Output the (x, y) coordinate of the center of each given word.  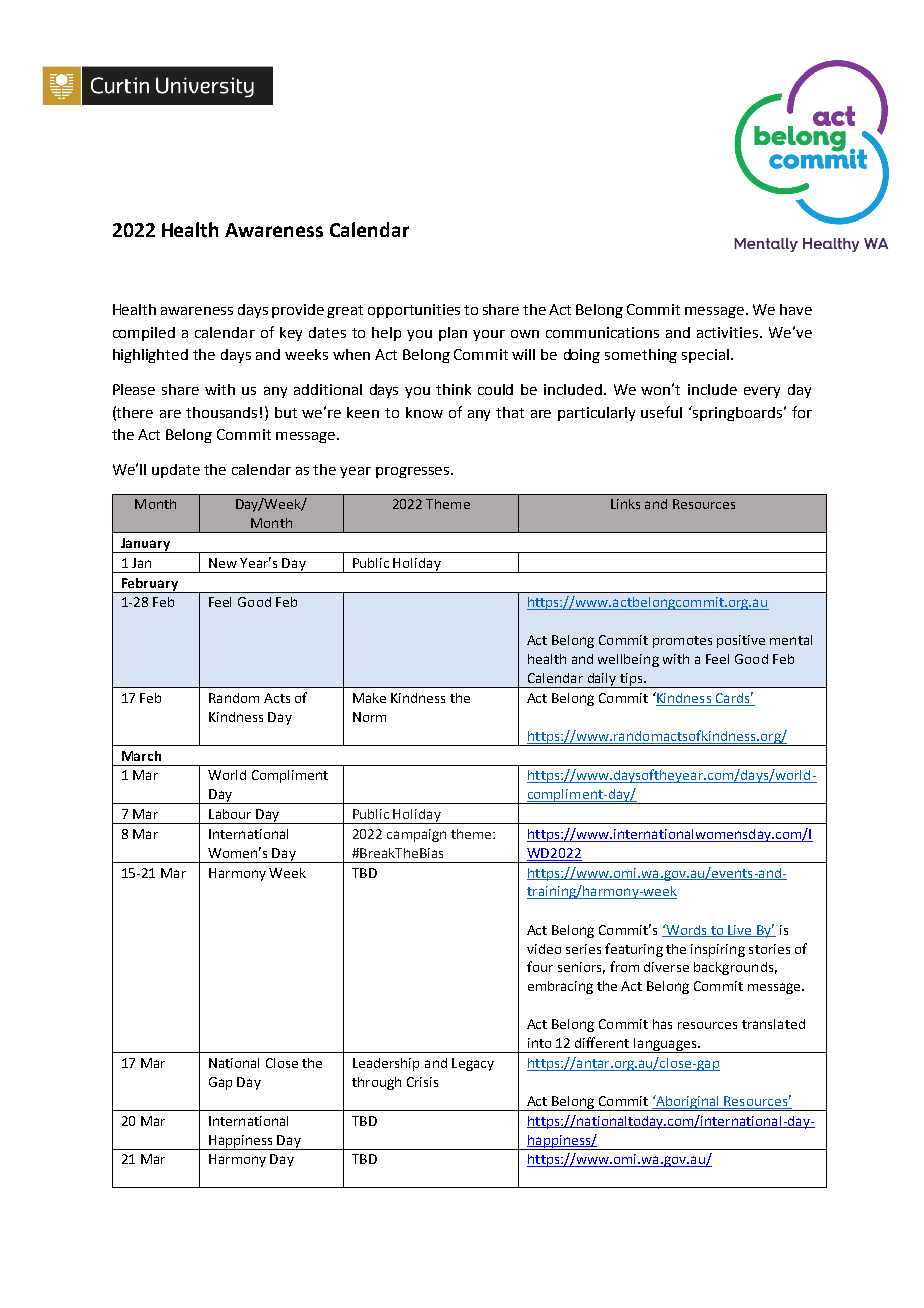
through (376, 1083)
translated (773, 1024)
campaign (416, 835)
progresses (414, 472)
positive (741, 641)
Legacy (473, 1064)
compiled (144, 334)
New (223, 563)
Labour (230, 814)
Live (740, 931)
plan (453, 334)
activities (727, 332)
